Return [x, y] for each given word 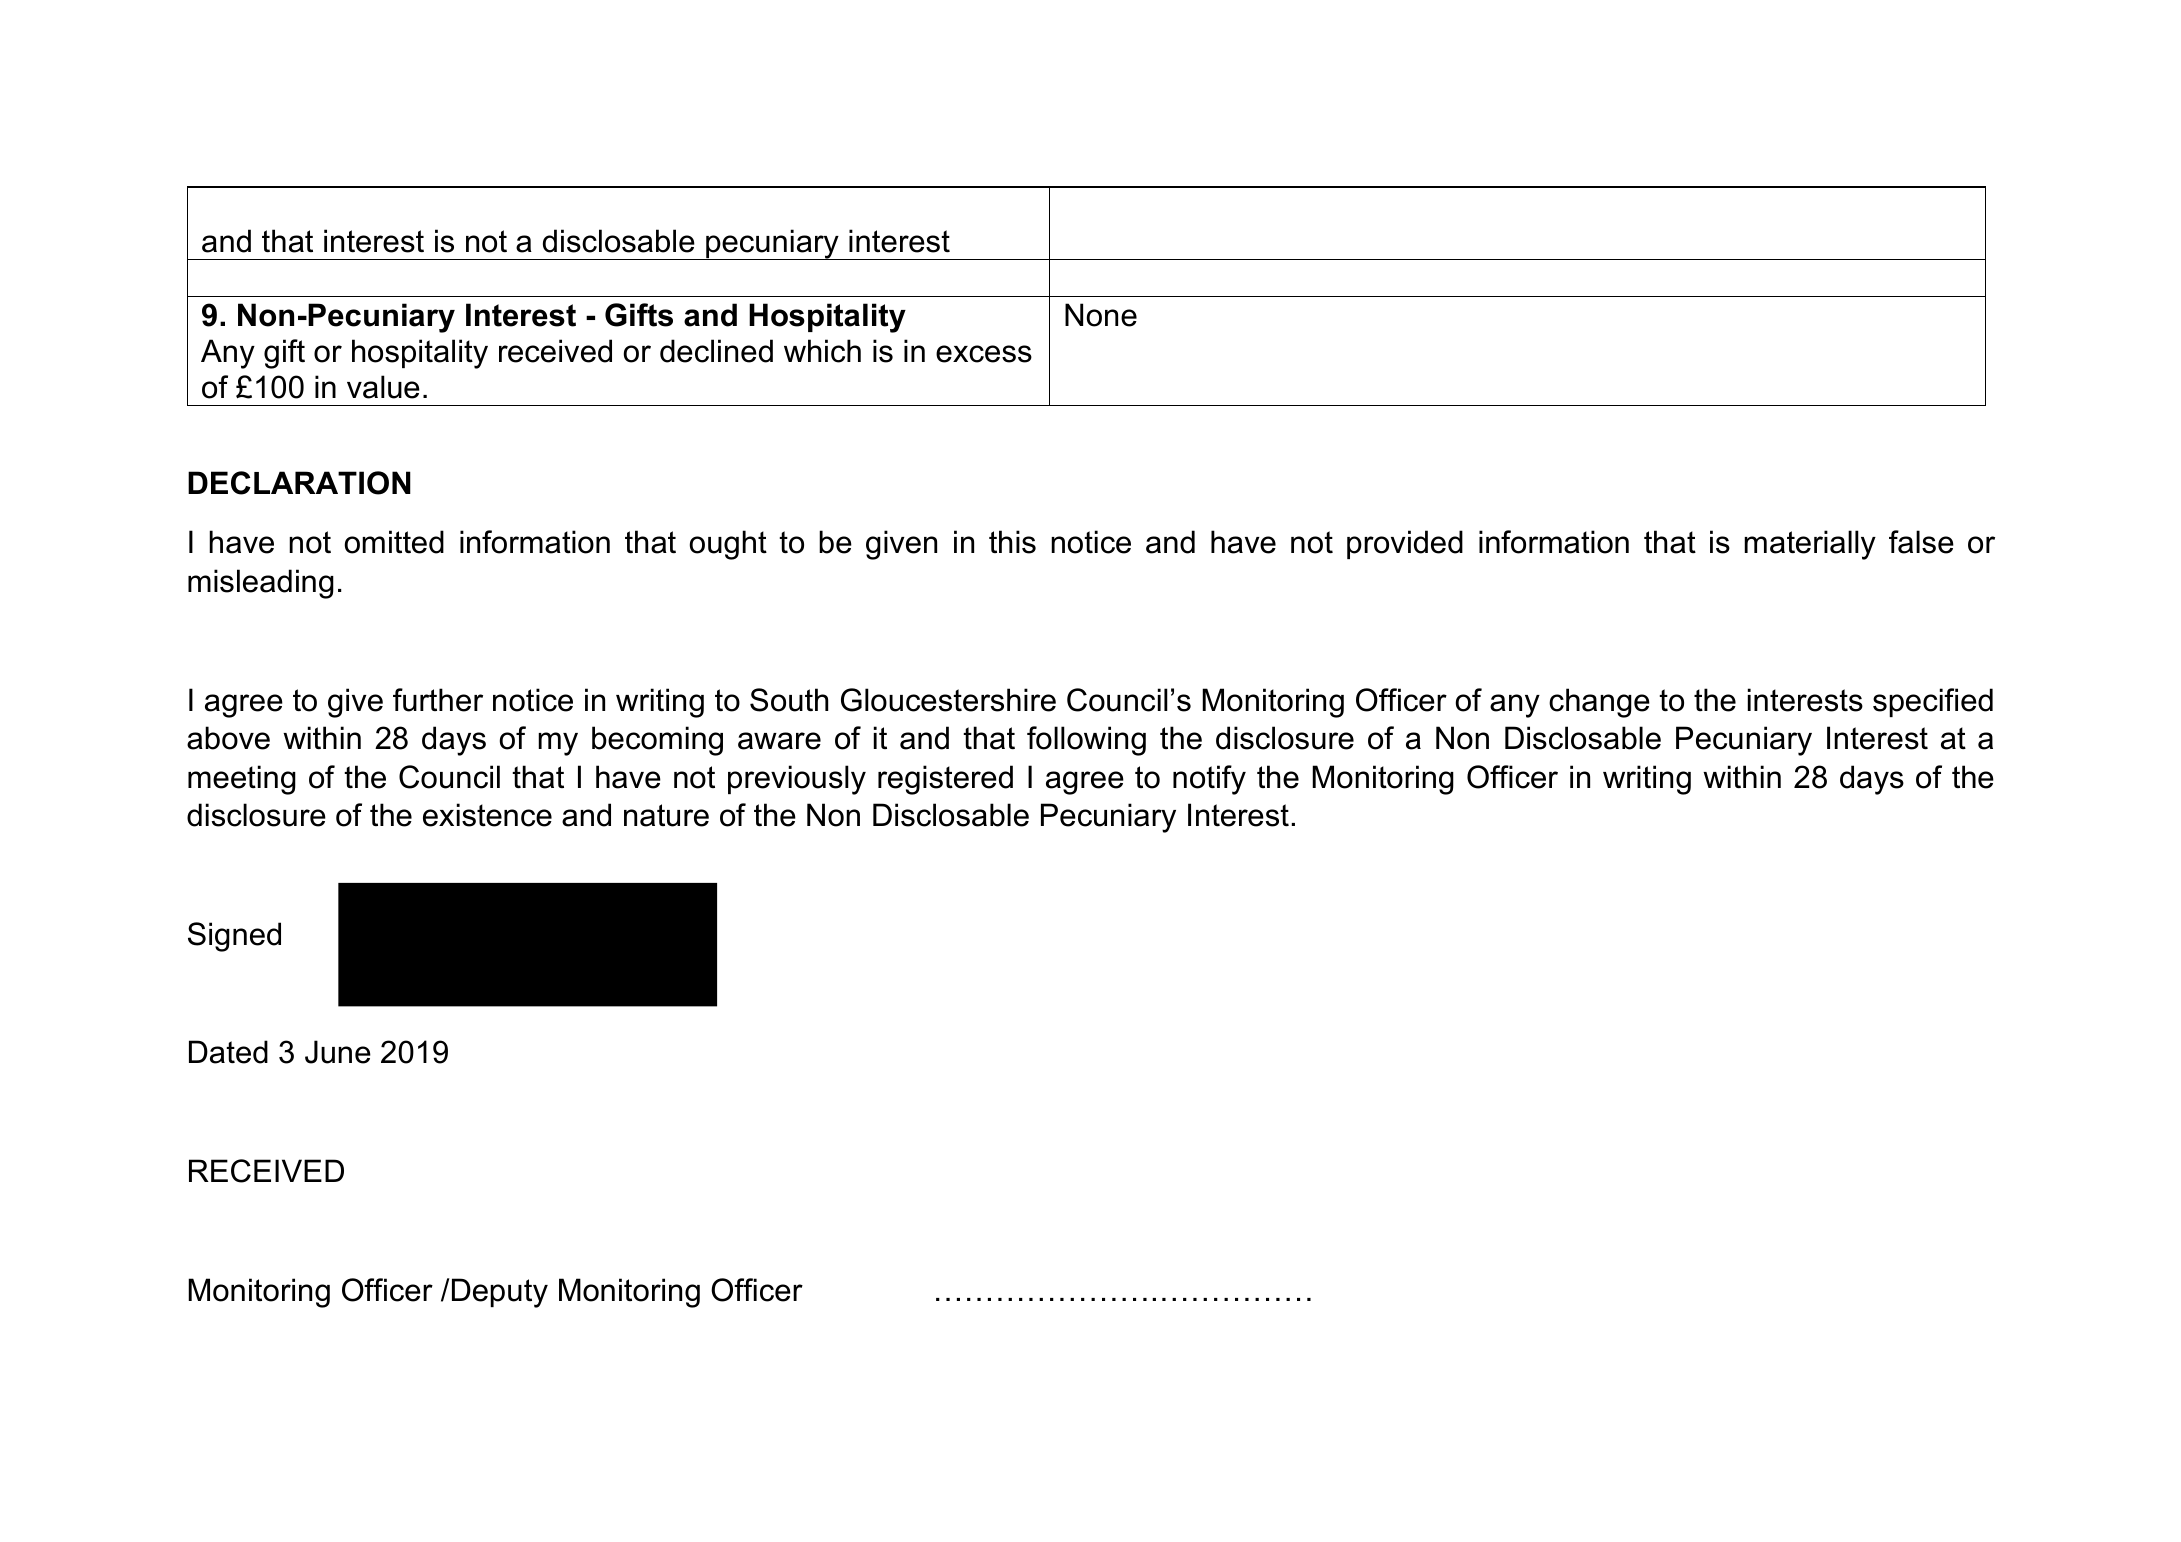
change [1599, 703]
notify [1209, 780]
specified [1933, 702]
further [438, 700]
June [338, 1052]
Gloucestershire [948, 700]
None [1101, 315]
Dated [228, 1052]
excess [984, 354]
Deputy [500, 1293]
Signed [234, 937]
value [383, 387]
